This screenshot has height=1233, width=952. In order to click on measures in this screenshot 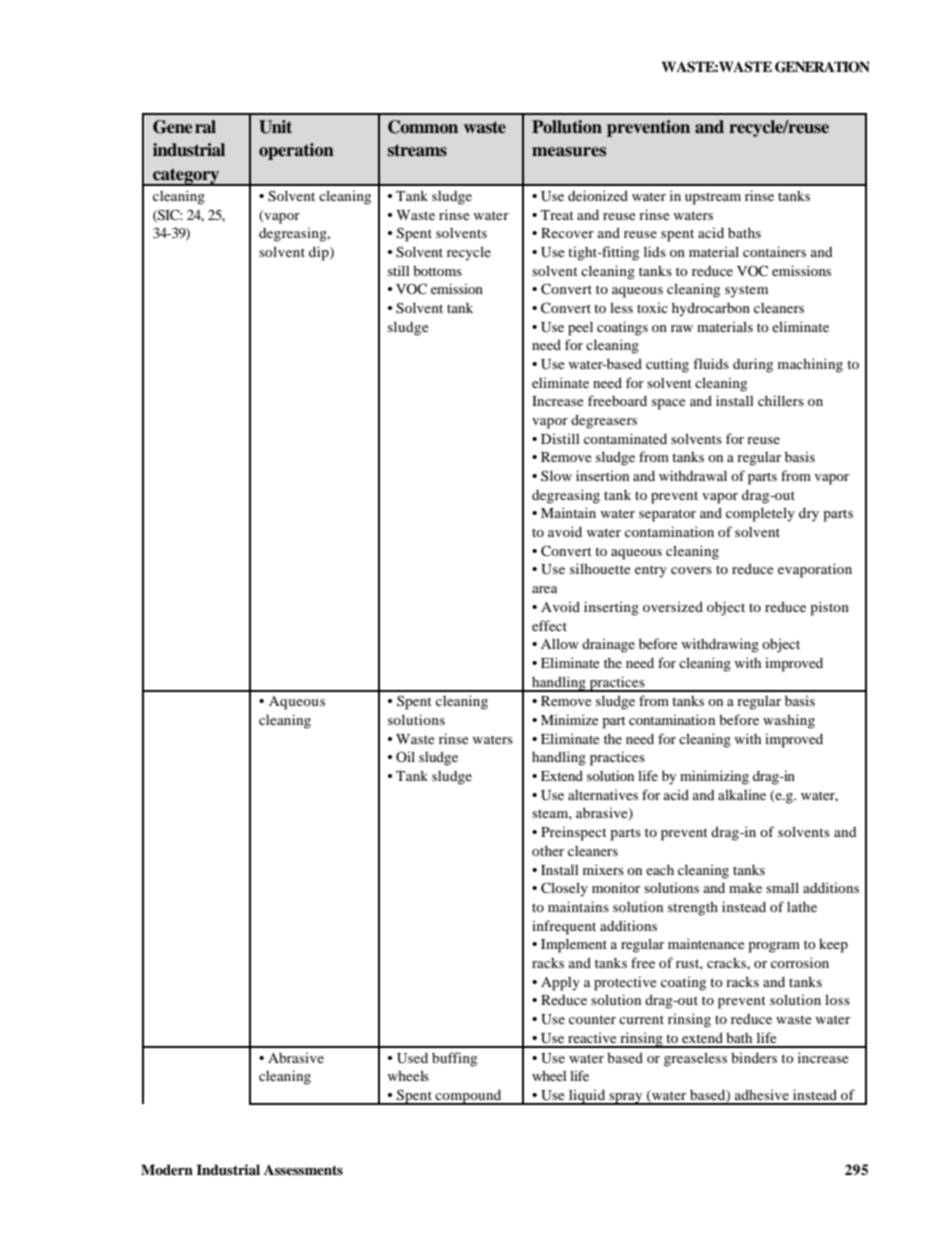, I will do `click(569, 152)`.
